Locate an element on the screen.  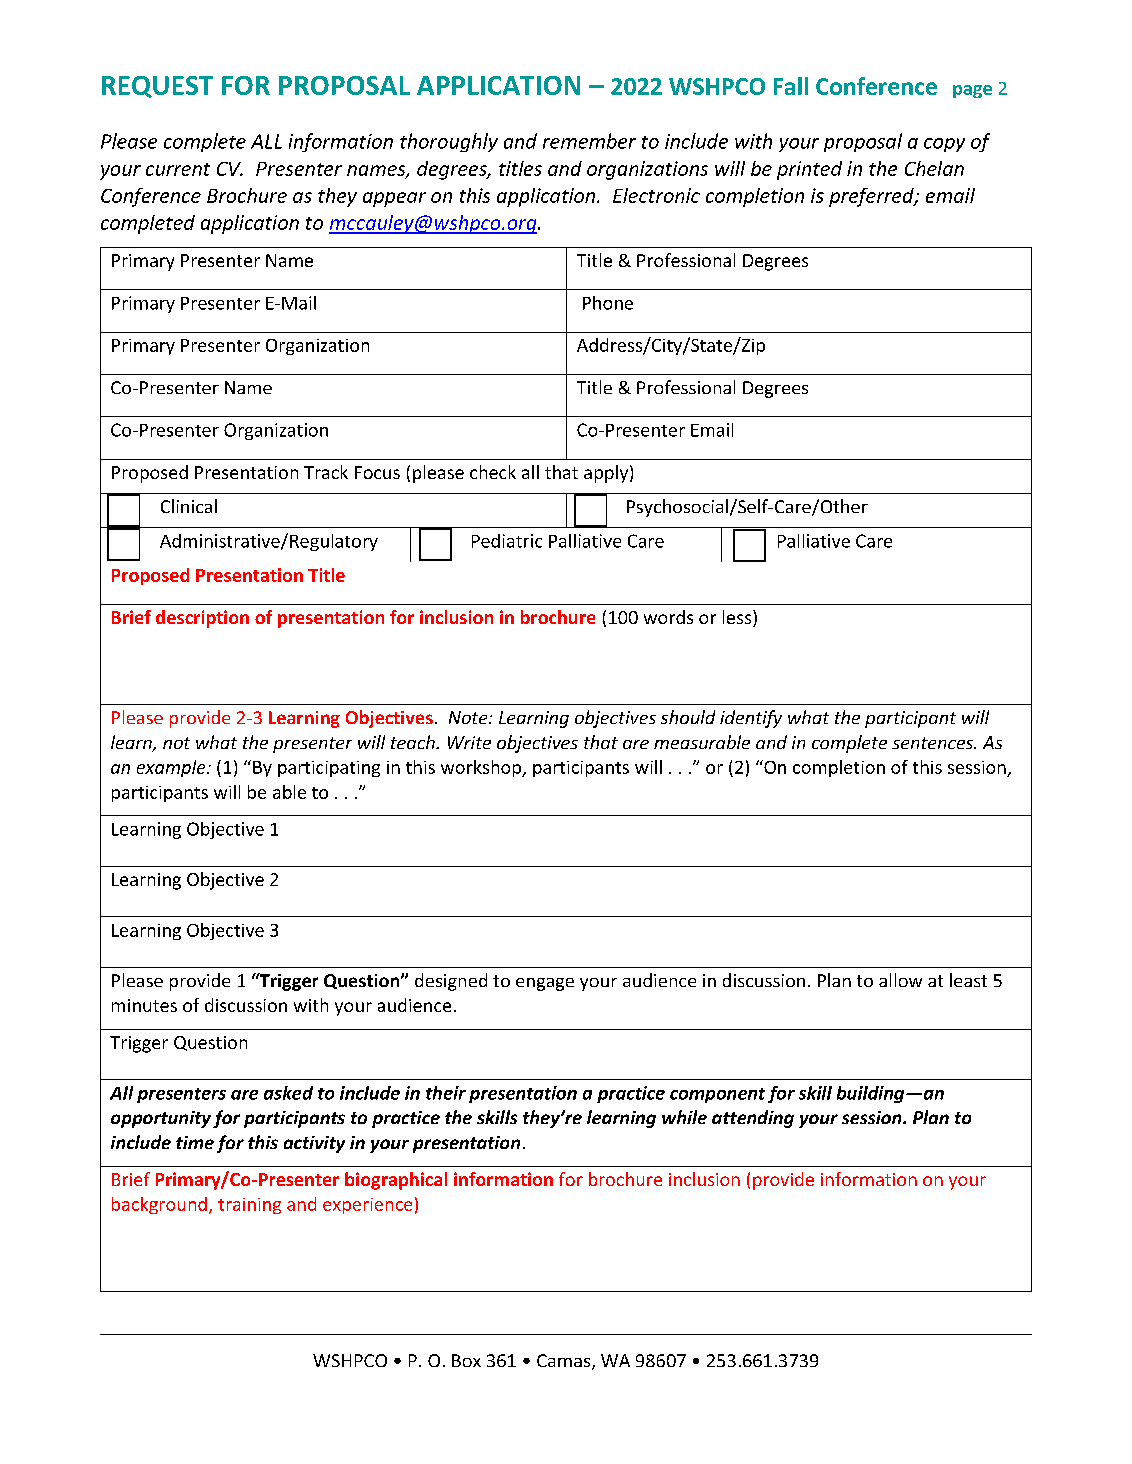
workshop is located at coordinates (482, 768).
